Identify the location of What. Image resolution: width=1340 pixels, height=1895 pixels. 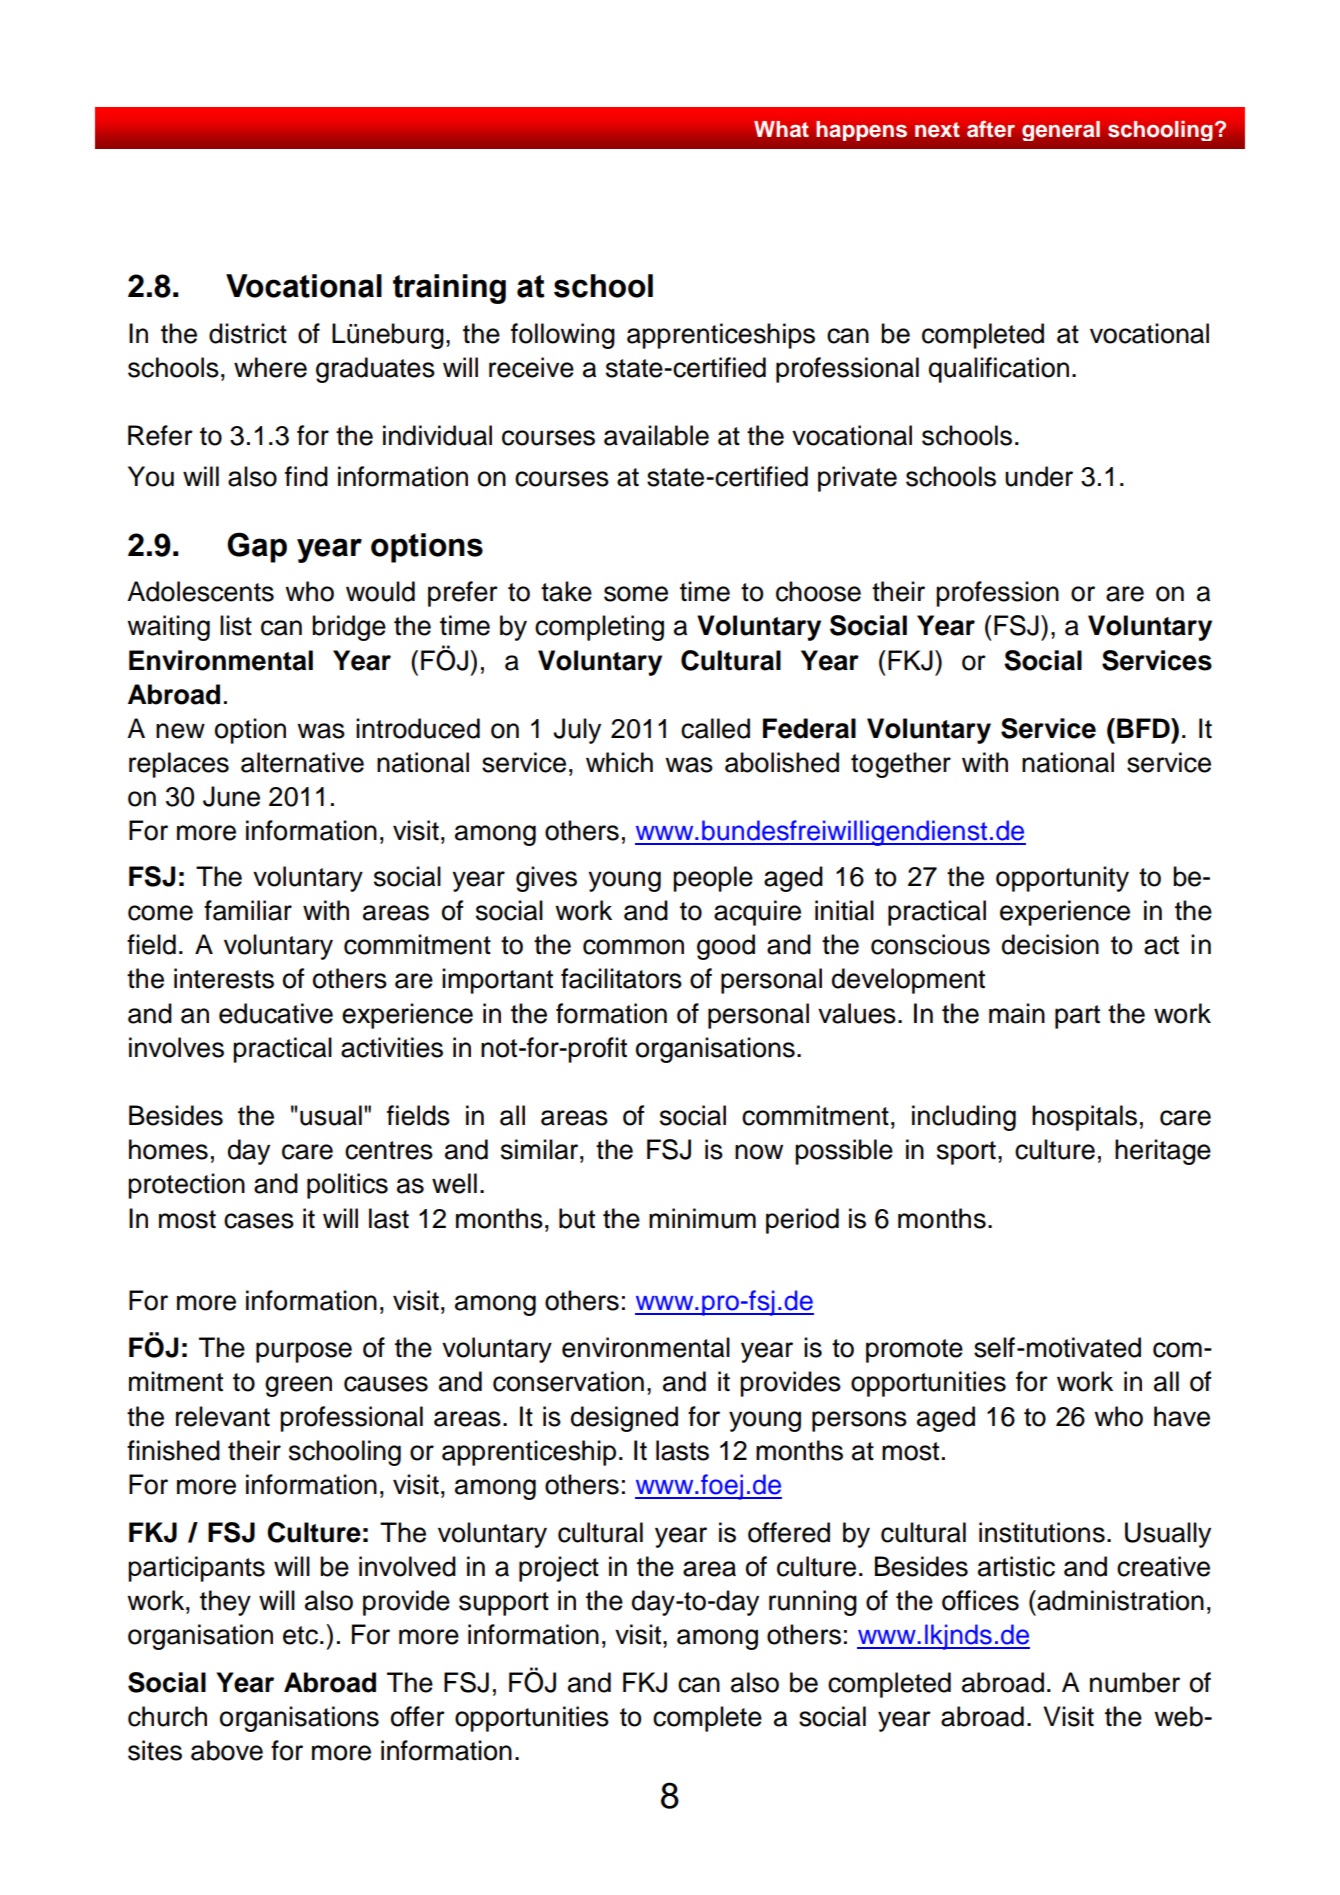
(781, 129).
